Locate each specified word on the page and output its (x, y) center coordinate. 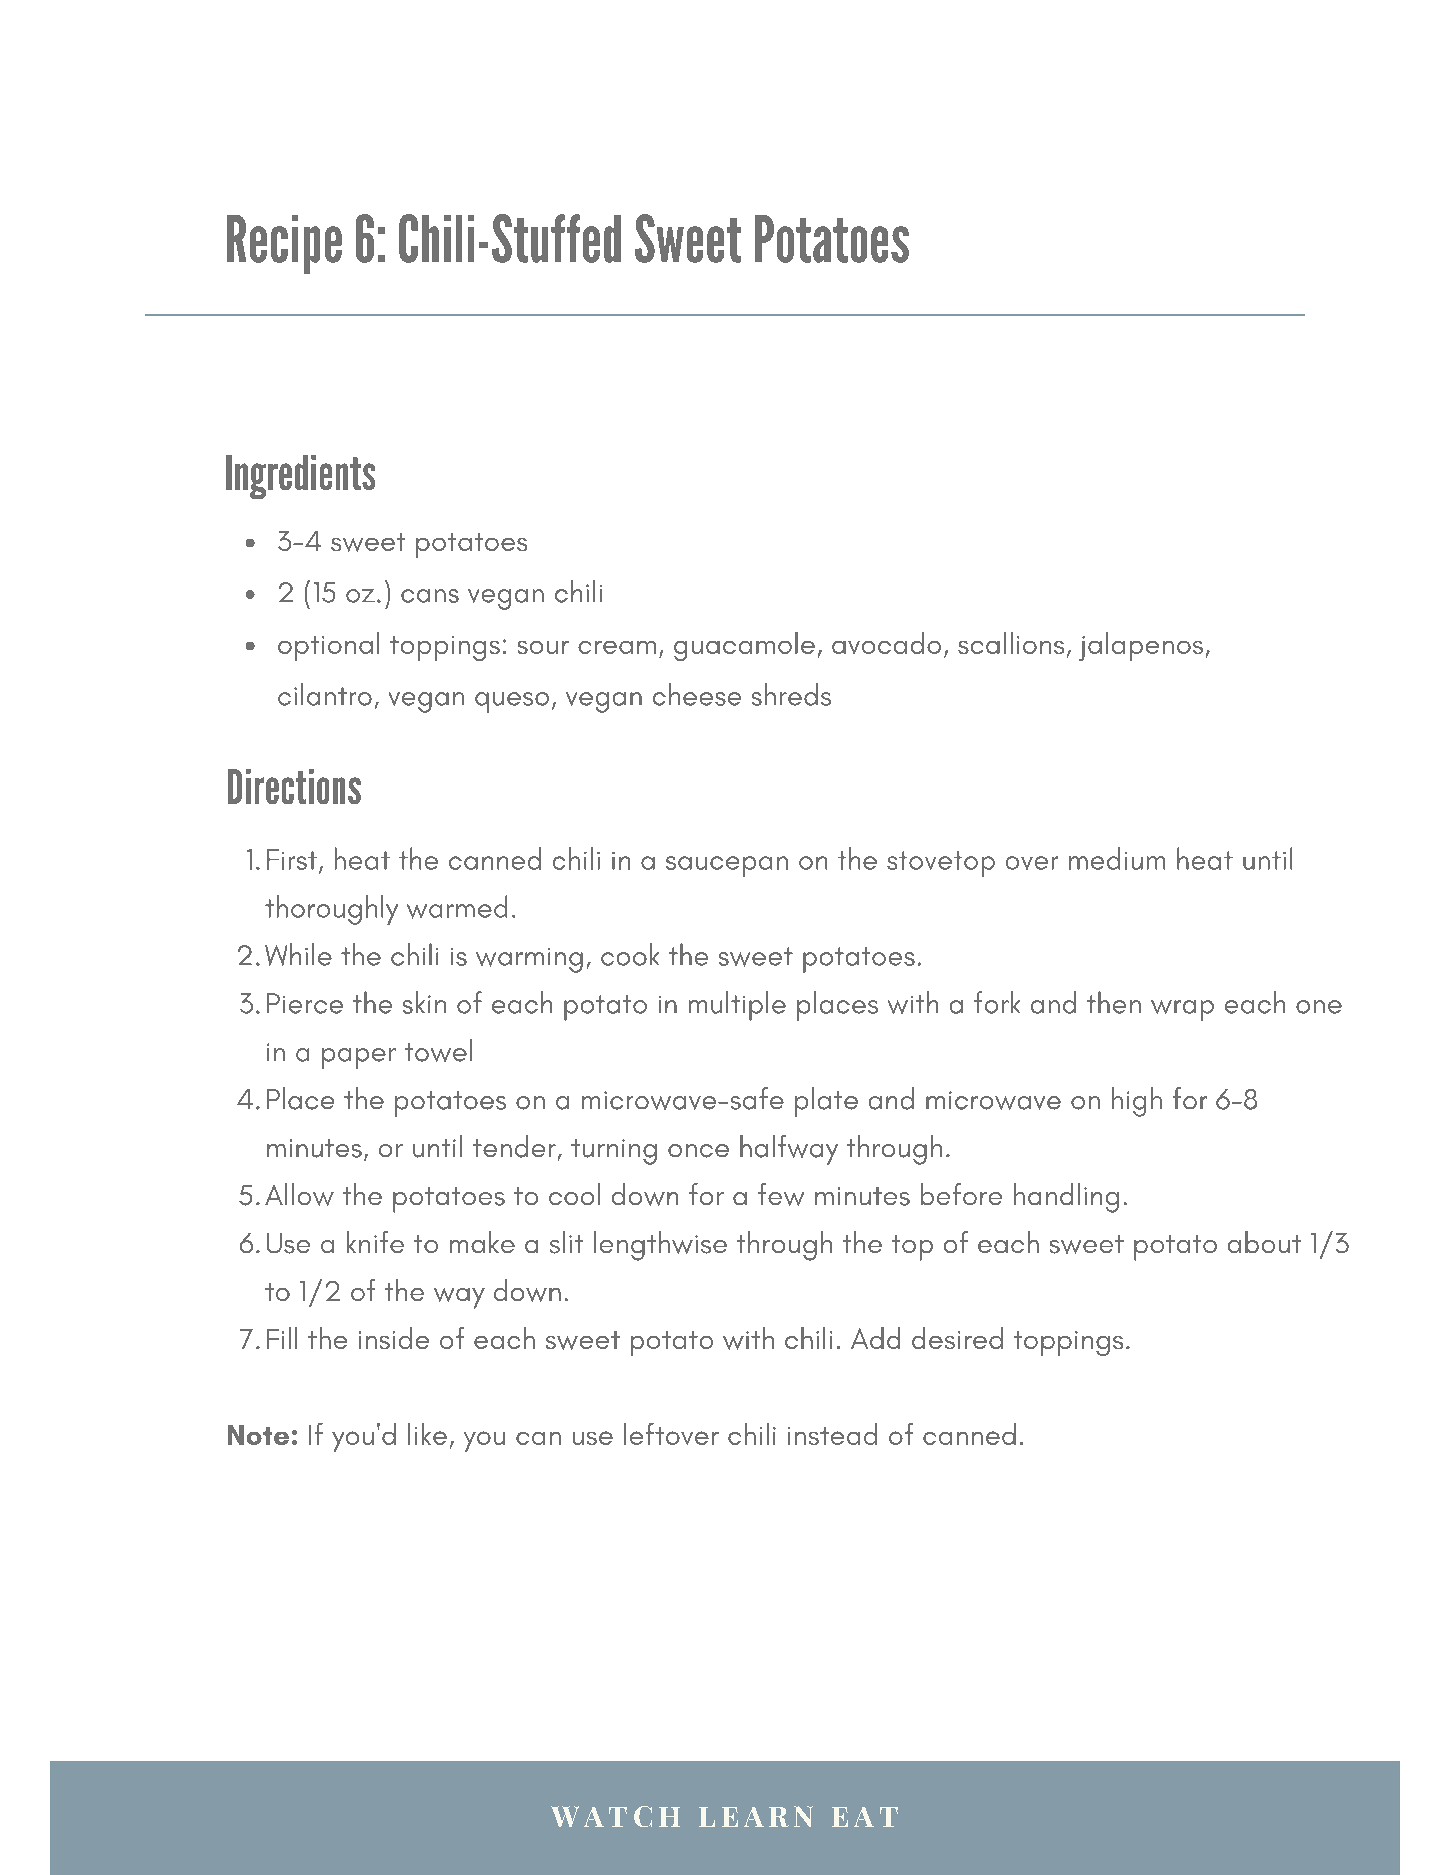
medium (1117, 858)
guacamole (744, 646)
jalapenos (1141, 646)
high (1137, 1102)
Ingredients (300, 477)
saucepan (727, 866)
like (427, 1434)
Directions (294, 786)
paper (359, 1058)
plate (826, 1102)
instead (832, 1434)
